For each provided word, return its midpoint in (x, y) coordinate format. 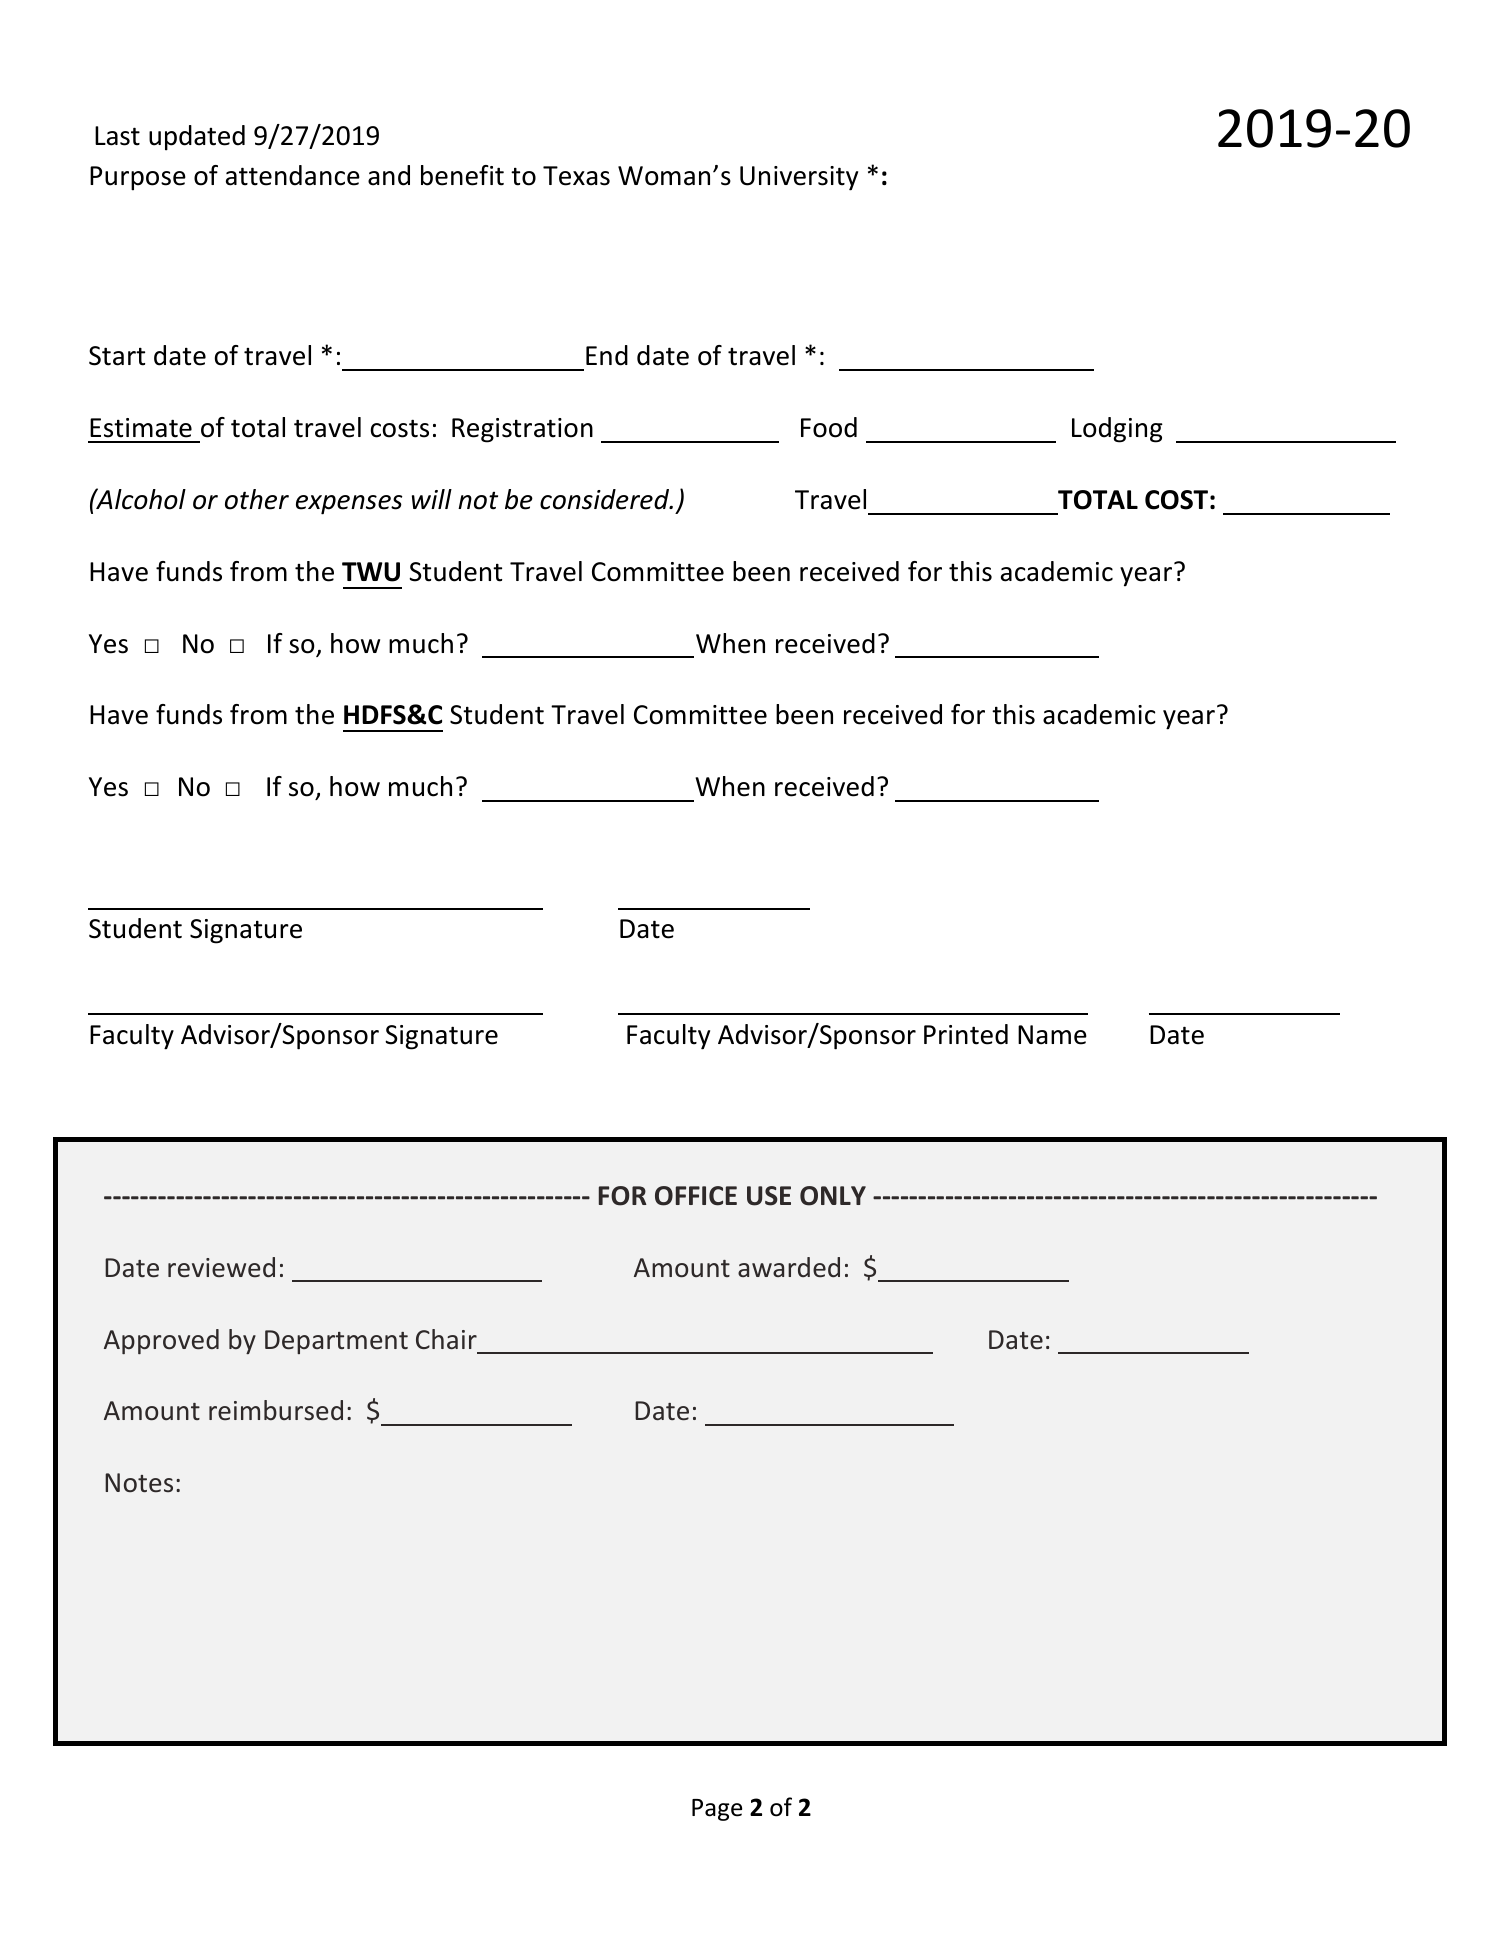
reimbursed (276, 1410)
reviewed (221, 1267)
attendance (293, 175)
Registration (522, 430)
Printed (966, 1034)
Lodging (1117, 430)
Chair (446, 1339)
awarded (789, 1267)
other (257, 499)
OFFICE (696, 1196)
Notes (139, 1483)
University (799, 178)
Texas (576, 176)
